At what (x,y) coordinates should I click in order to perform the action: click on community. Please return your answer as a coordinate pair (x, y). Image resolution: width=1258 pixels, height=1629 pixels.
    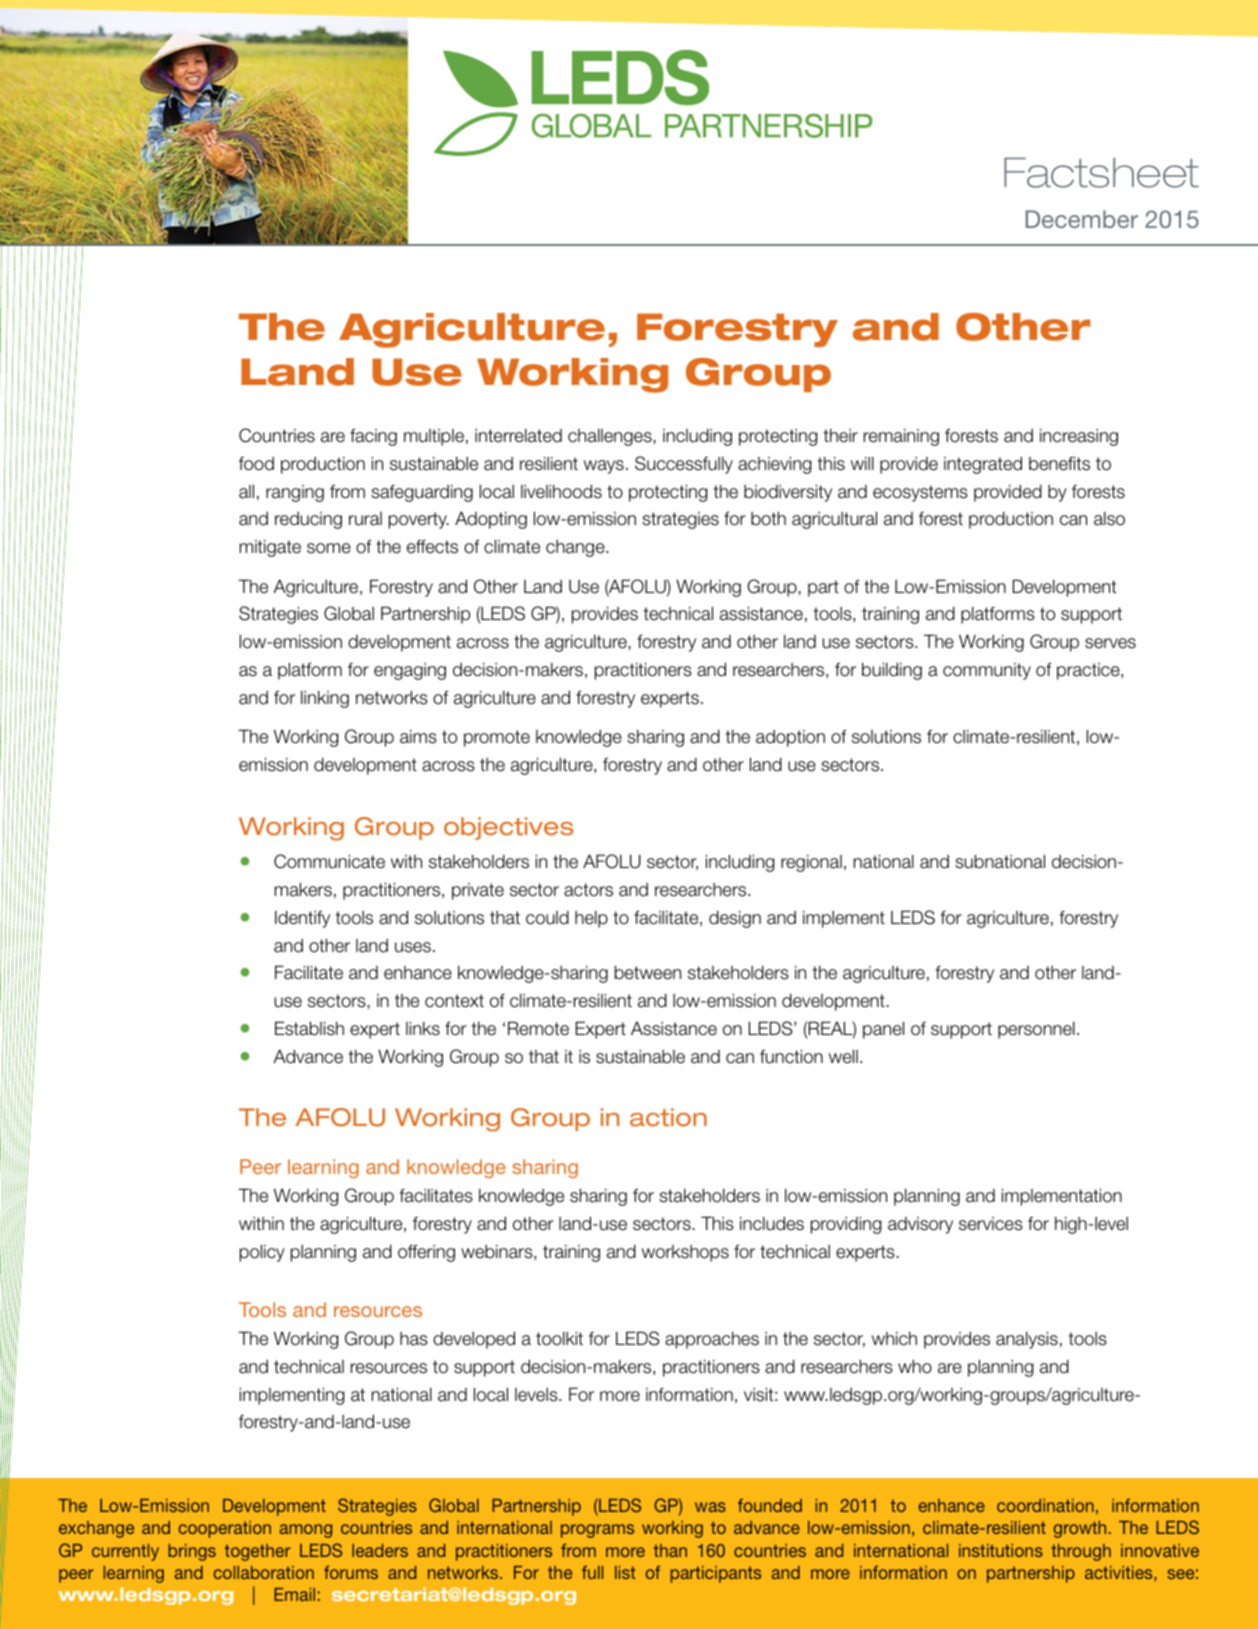
    Looking at the image, I should click on (987, 671).
